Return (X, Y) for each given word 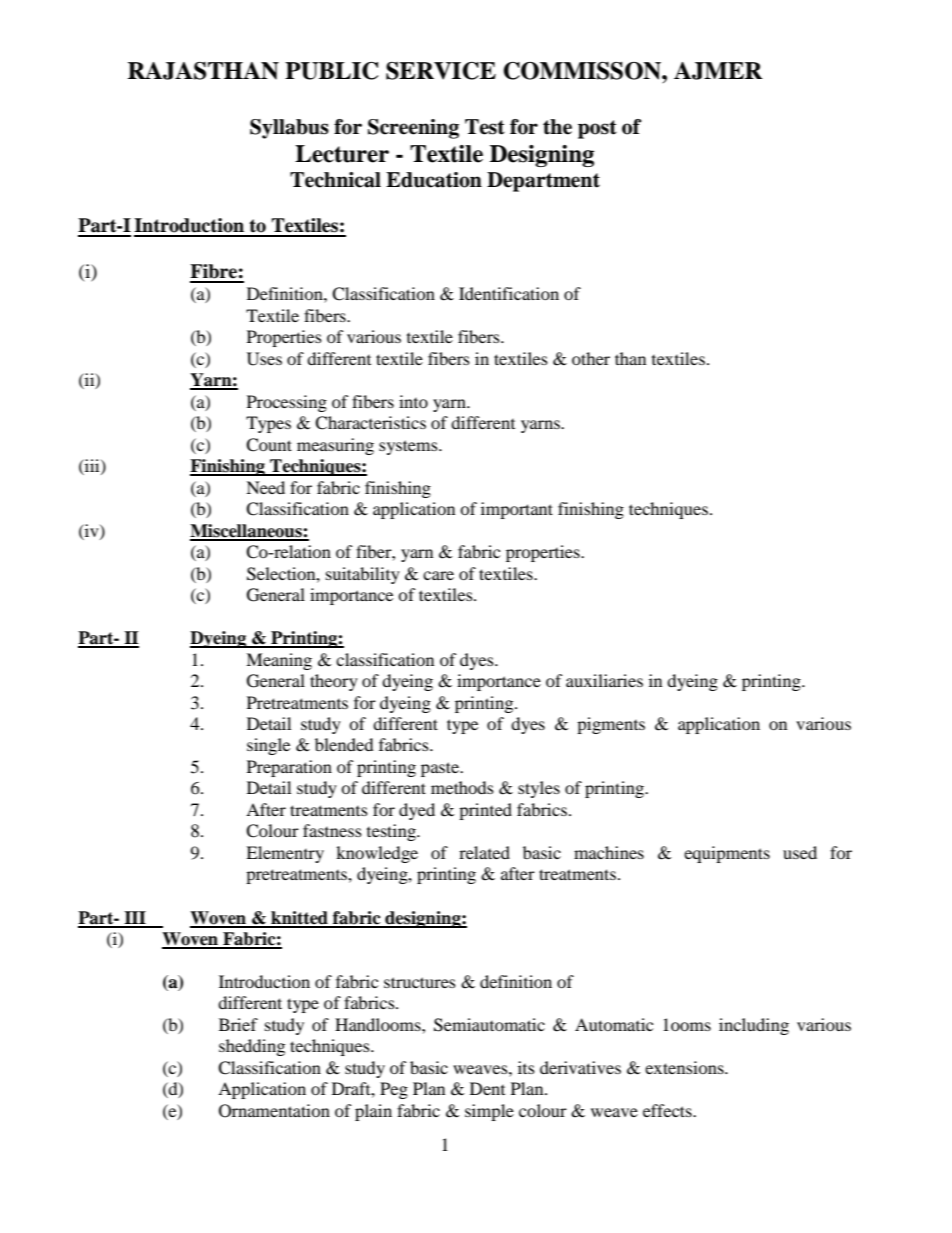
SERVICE (441, 71)
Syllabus (289, 129)
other (591, 358)
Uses (264, 359)
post (597, 129)
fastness (332, 830)
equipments (727, 854)
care (438, 575)
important (517, 510)
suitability (363, 575)
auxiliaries (604, 680)
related (484, 852)
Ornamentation (274, 1111)
